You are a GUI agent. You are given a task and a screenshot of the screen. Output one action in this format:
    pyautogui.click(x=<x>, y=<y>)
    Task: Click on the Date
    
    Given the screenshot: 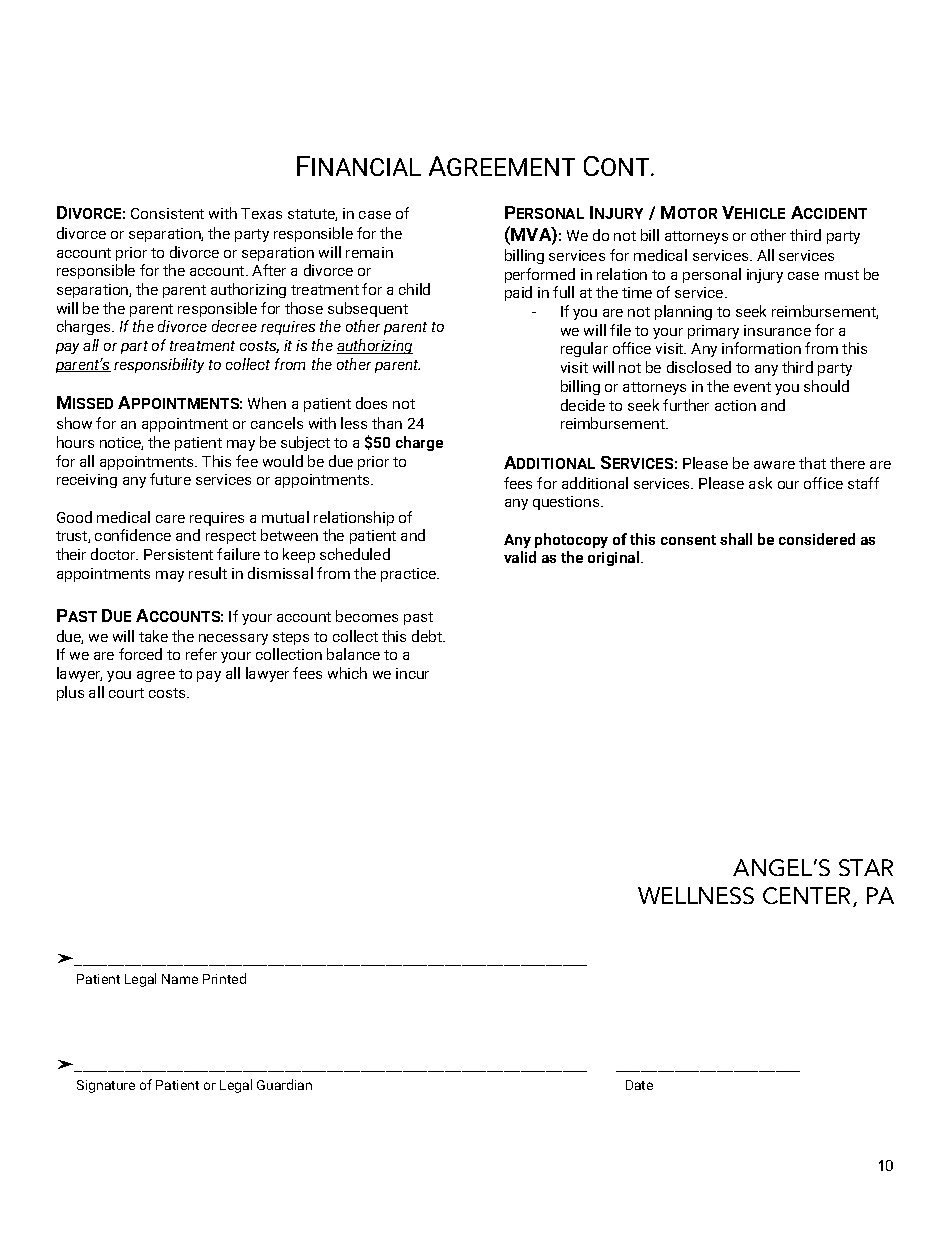 What is the action you would take?
    pyautogui.click(x=639, y=1085)
